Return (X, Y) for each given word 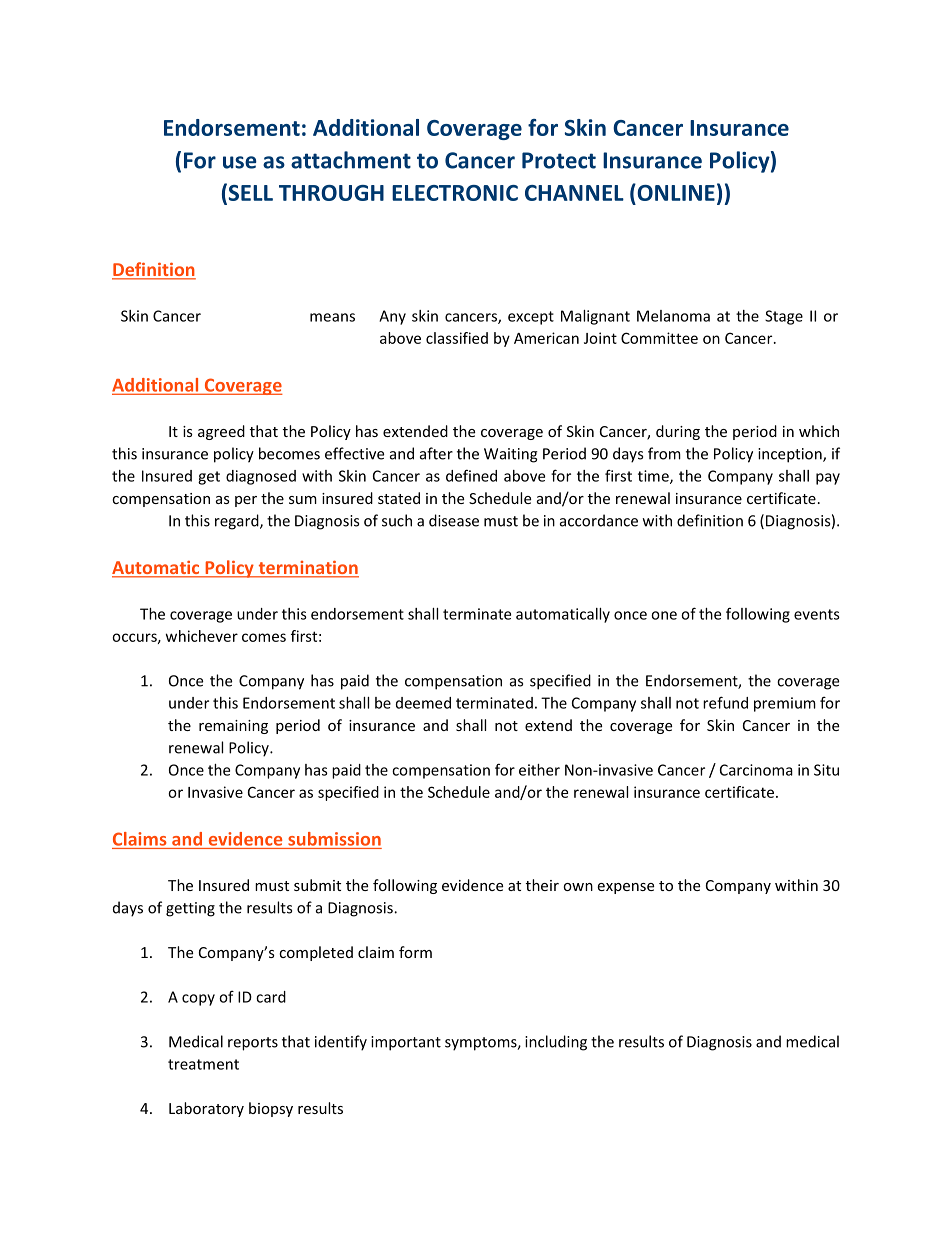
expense (625, 888)
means (332, 317)
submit (317, 885)
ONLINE (675, 192)
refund (725, 702)
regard (238, 522)
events (817, 614)
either (539, 770)
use (240, 162)
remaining (233, 727)
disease (454, 520)
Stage (784, 317)
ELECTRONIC (455, 193)
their (542, 885)
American (546, 338)
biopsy (271, 1109)
